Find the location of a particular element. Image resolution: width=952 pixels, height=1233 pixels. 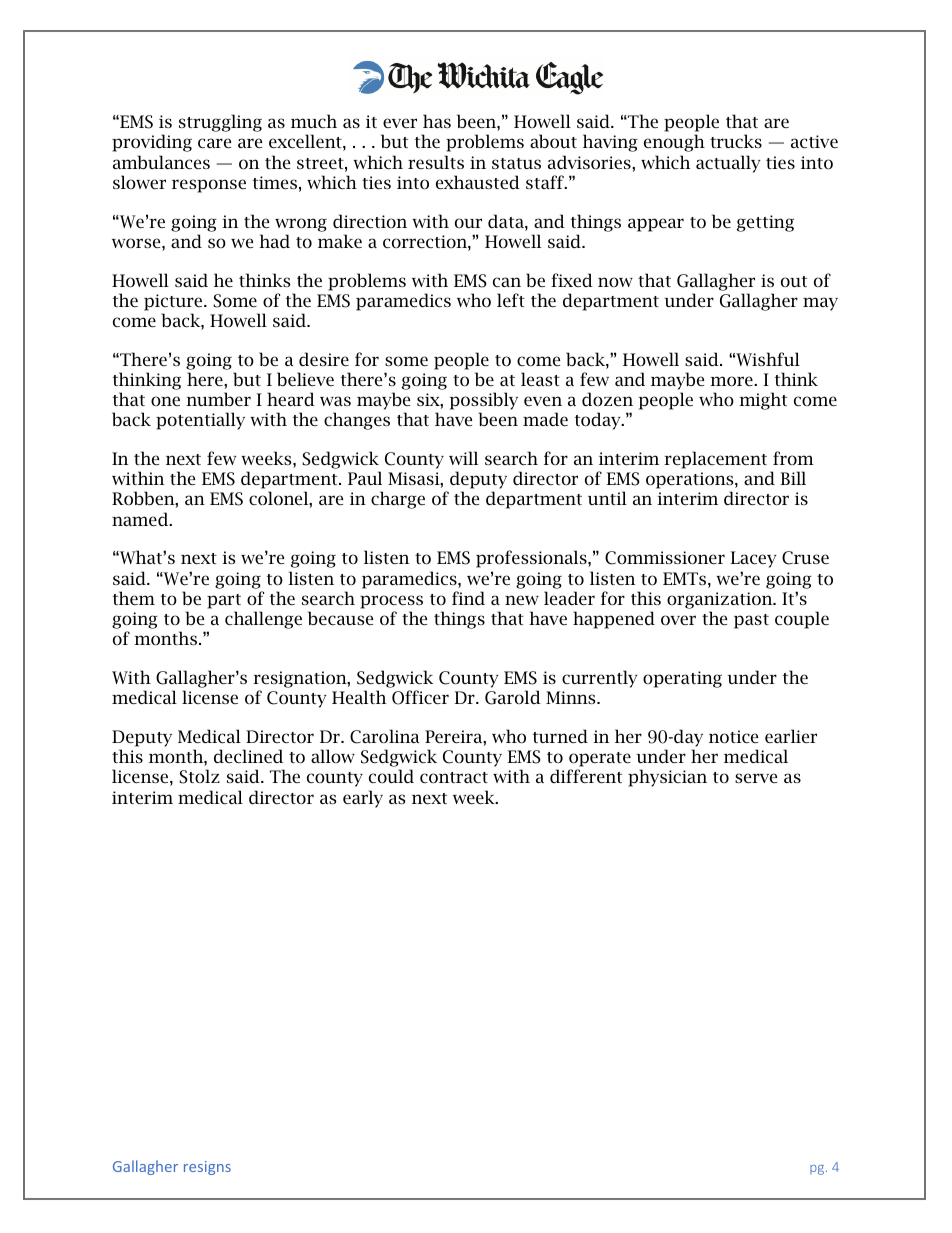

contract is located at coordinates (454, 777).
